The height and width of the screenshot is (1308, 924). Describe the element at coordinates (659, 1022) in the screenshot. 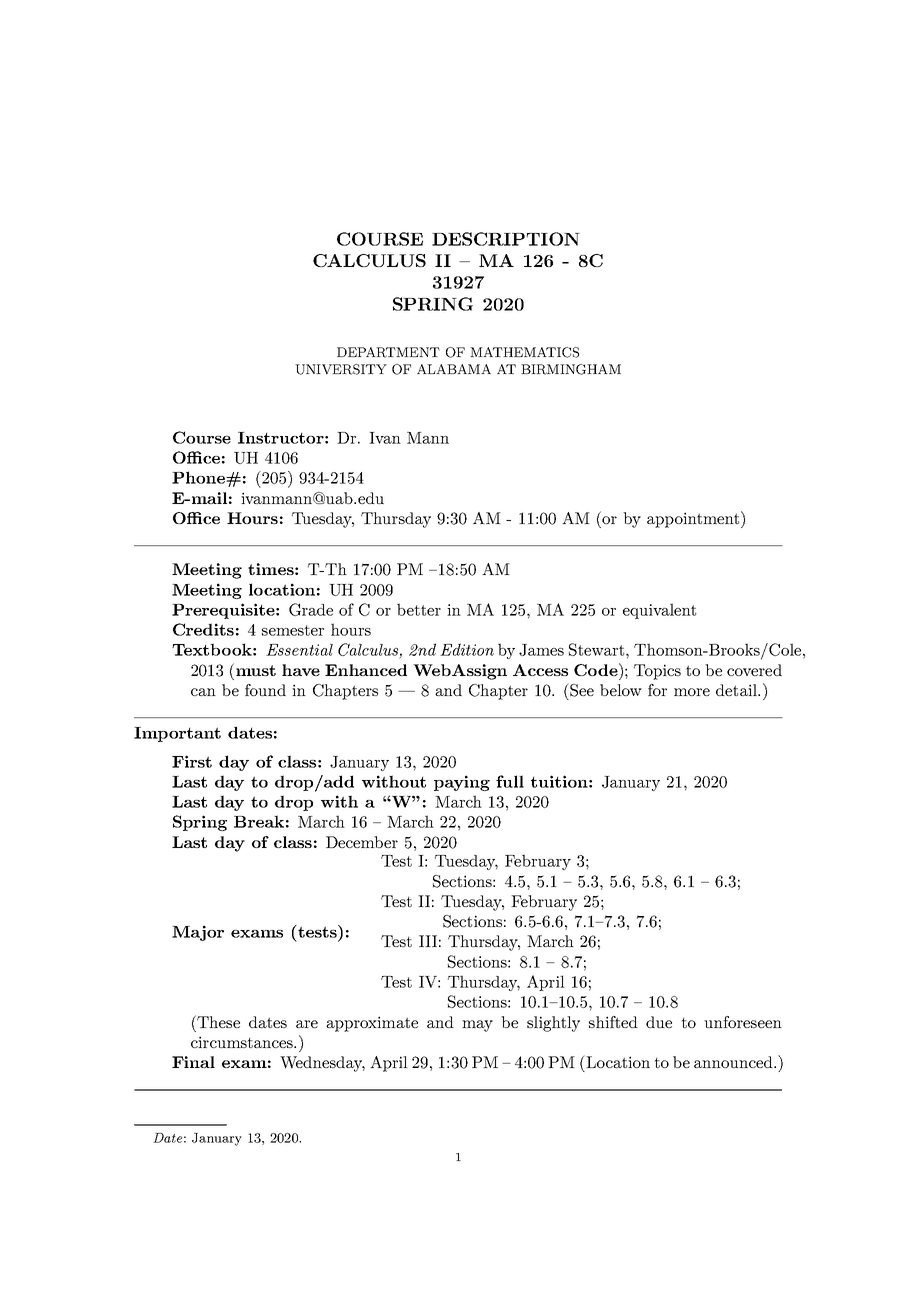

I see `due` at that location.
